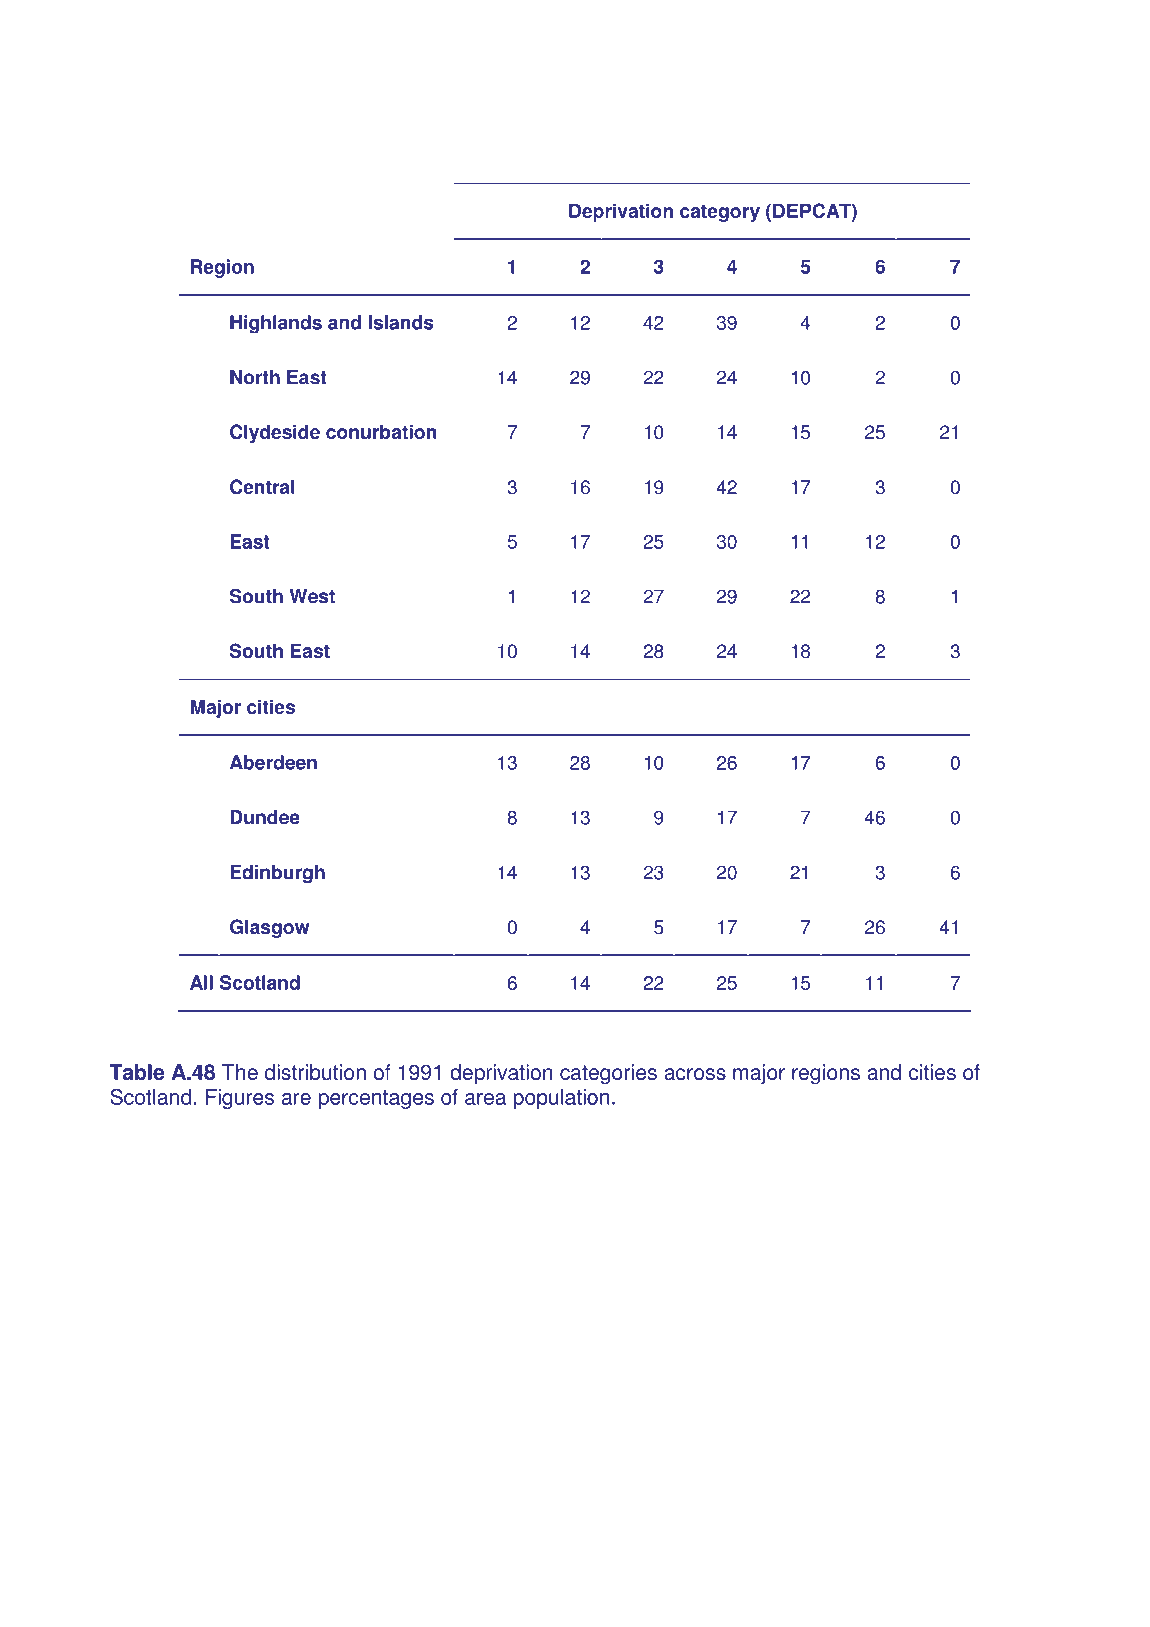 Image resolution: width=1150 pixels, height=1627 pixels. What do you see at coordinates (240, 1072) in the screenshot?
I see `The` at bounding box center [240, 1072].
